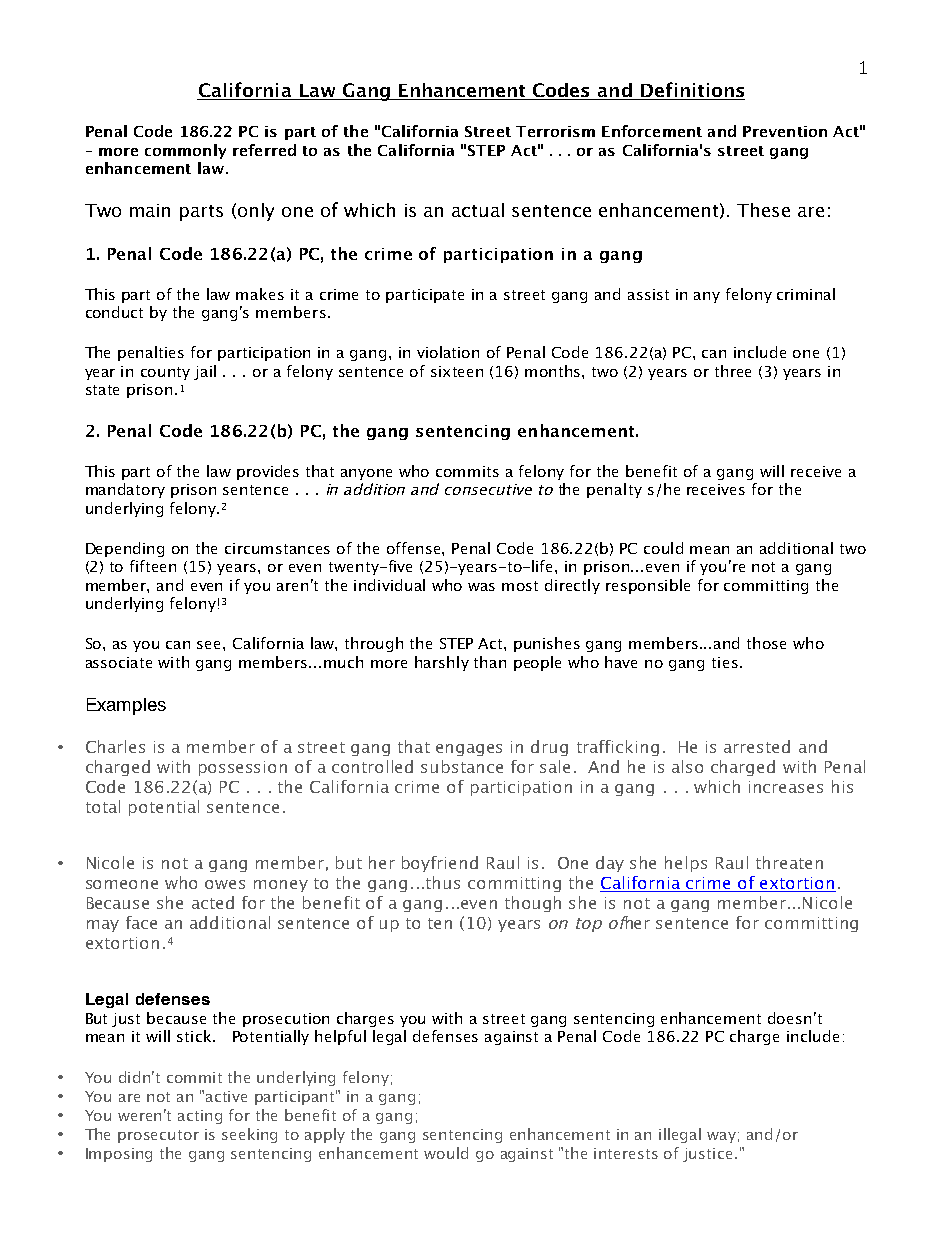  Describe the element at coordinates (462, 766) in the screenshot. I see `substance` at that location.
